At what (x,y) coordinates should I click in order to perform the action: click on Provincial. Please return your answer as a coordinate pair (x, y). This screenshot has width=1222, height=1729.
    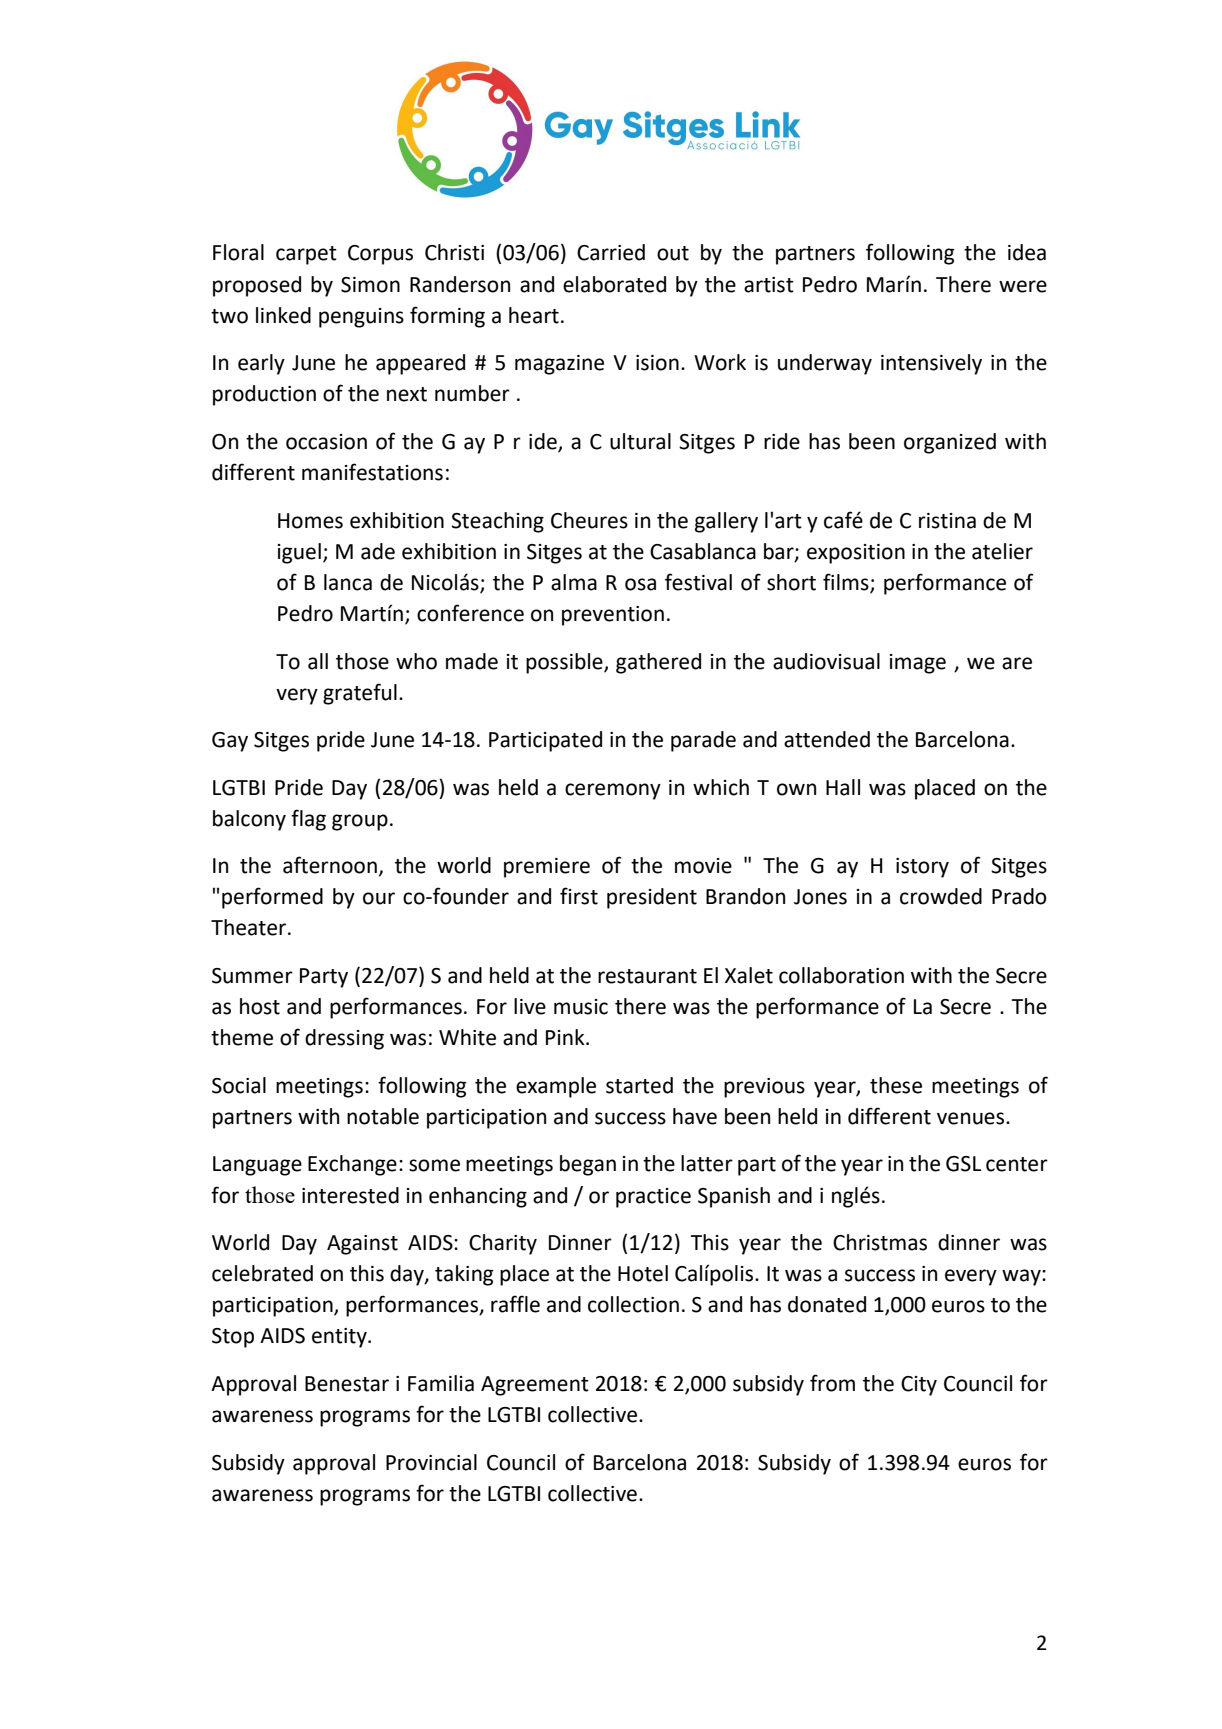
    Looking at the image, I should click on (431, 1462).
